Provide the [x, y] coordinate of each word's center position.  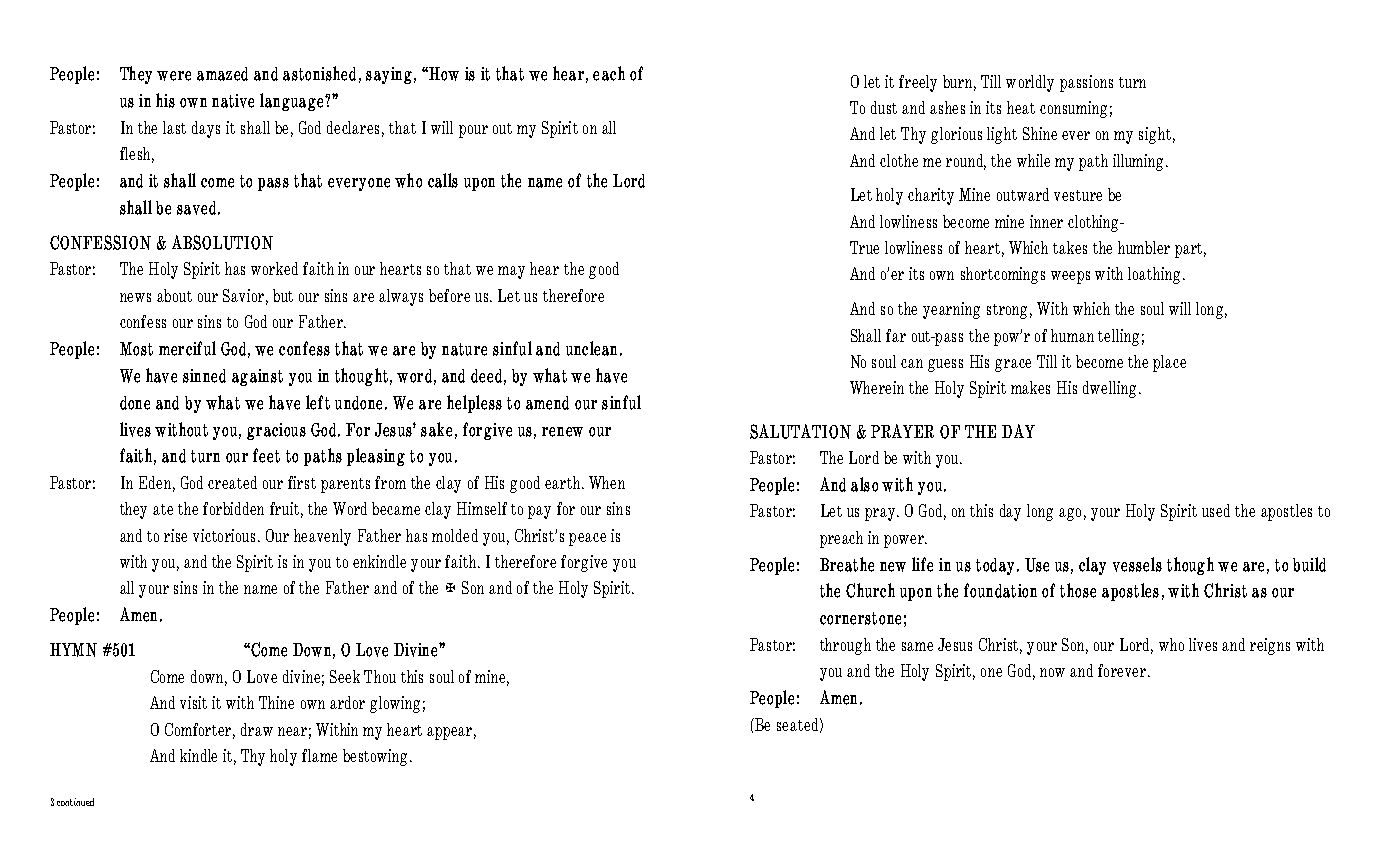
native [233, 101]
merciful [187, 348]
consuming [1073, 109]
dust [884, 107]
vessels [1137, 564]
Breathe [847, 564]
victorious [224, 535]
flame [319, 755]
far [896, 335]
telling [1118, 337]
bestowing [377, 757]
